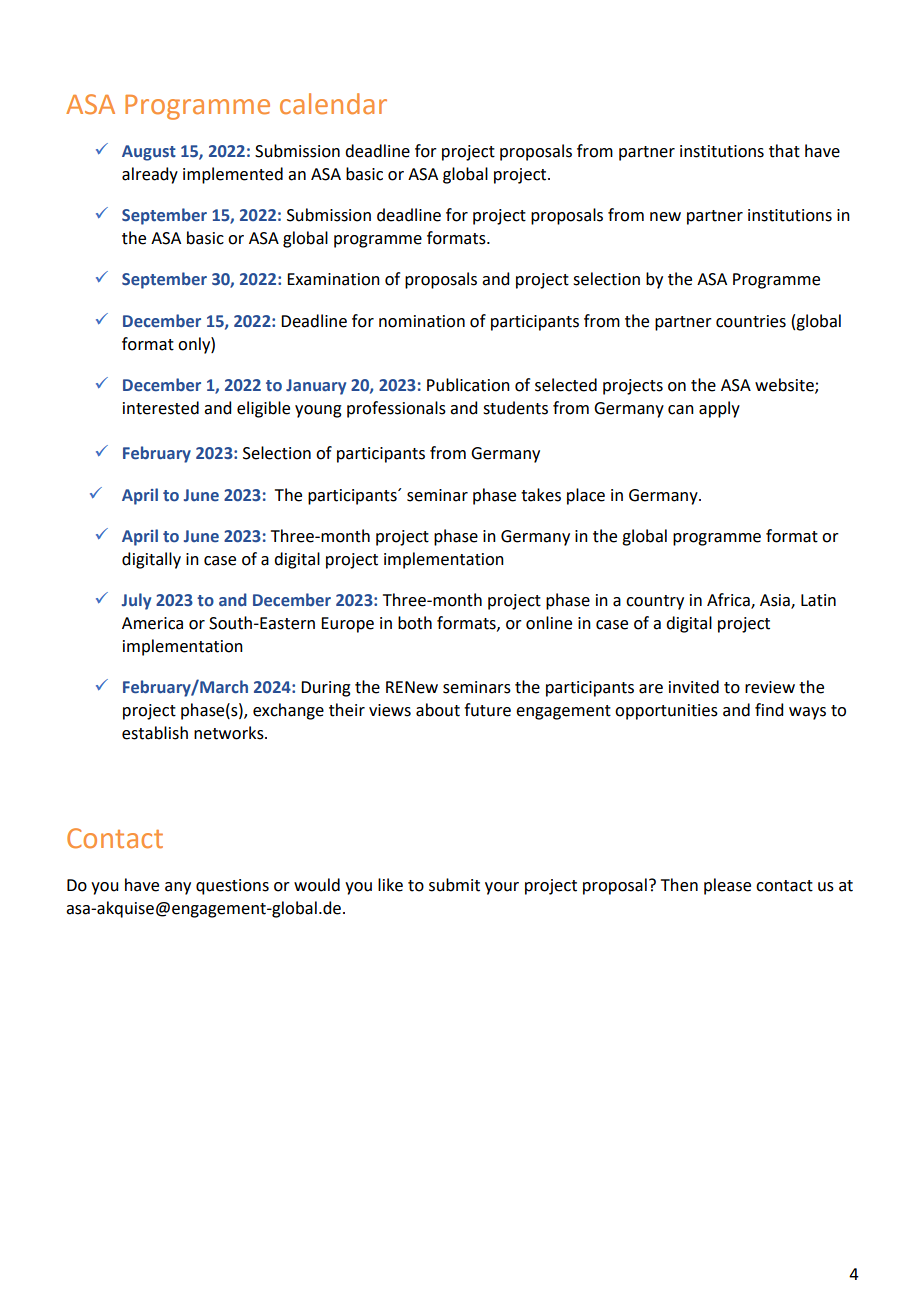 Image resolution: width=924 pixels, height=1308 pixels. Describe the element at coordinates (136, 601) in the document. I see `July` at that location.
